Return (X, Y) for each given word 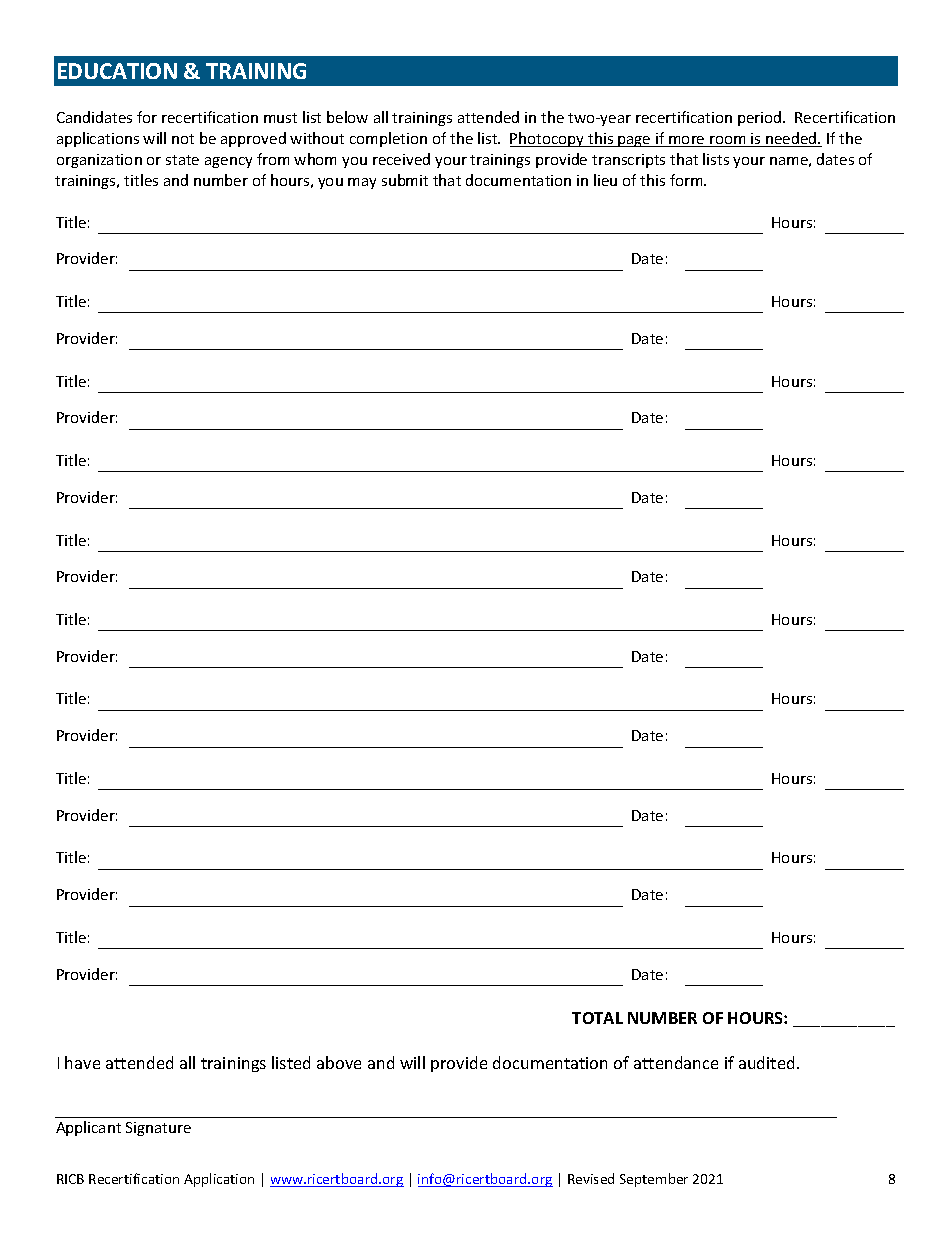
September (654, 1180)
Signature (158, 1129)
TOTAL (597, 1018)
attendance (676, 1062)
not (183, 139)
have (82, 1062)
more (687, 141)
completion (388, 139)
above (339, 1062)
